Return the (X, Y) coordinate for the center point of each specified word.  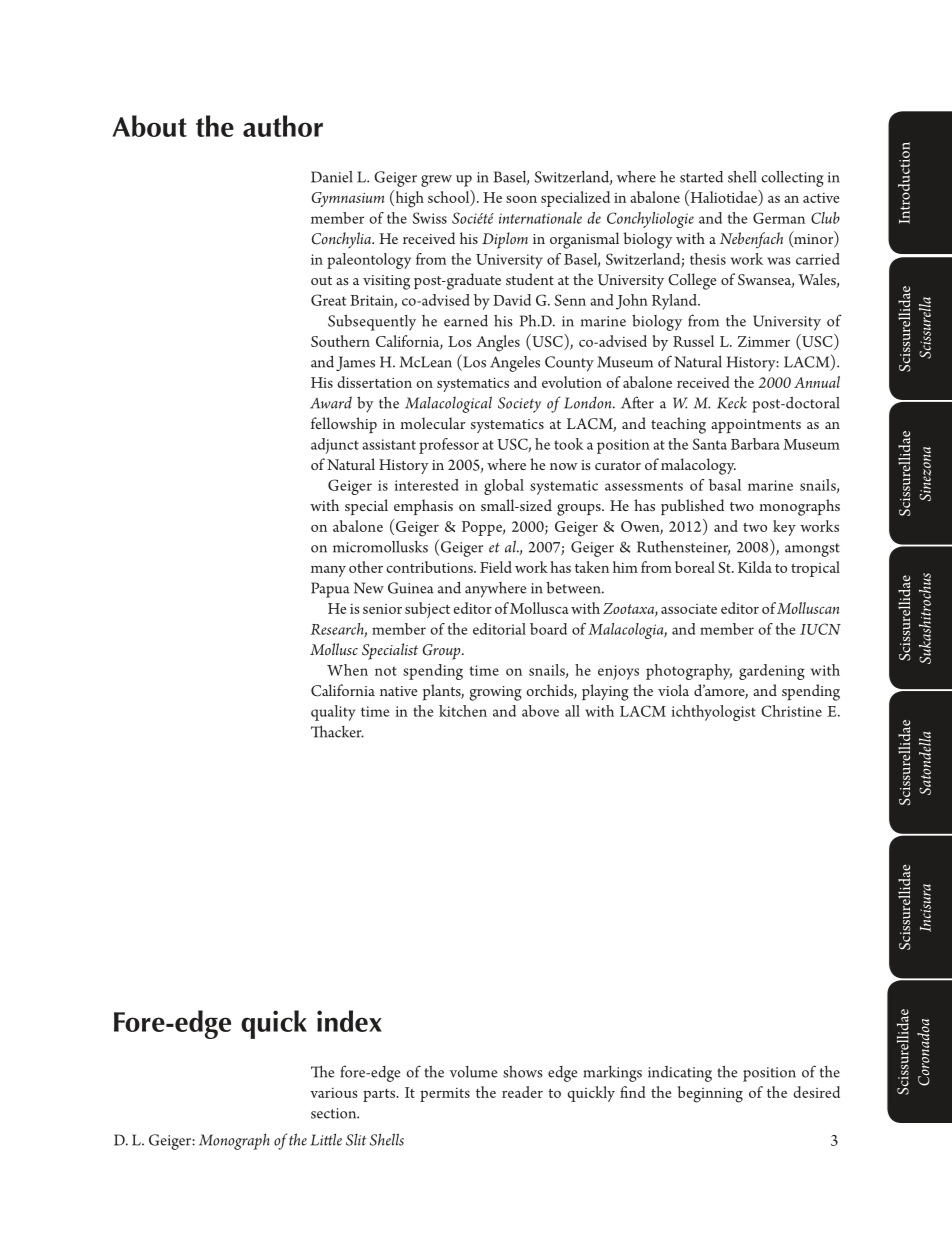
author (283, 126)
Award (331, 402)
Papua (330, 590)
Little (326, 1139)
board (548, 629)
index (349, 1021)
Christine (791, 711)
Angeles (515, 364)
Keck (732, 402)
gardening (772, 672)
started (701, 177)
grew (436, 181)
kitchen (463, 711)
